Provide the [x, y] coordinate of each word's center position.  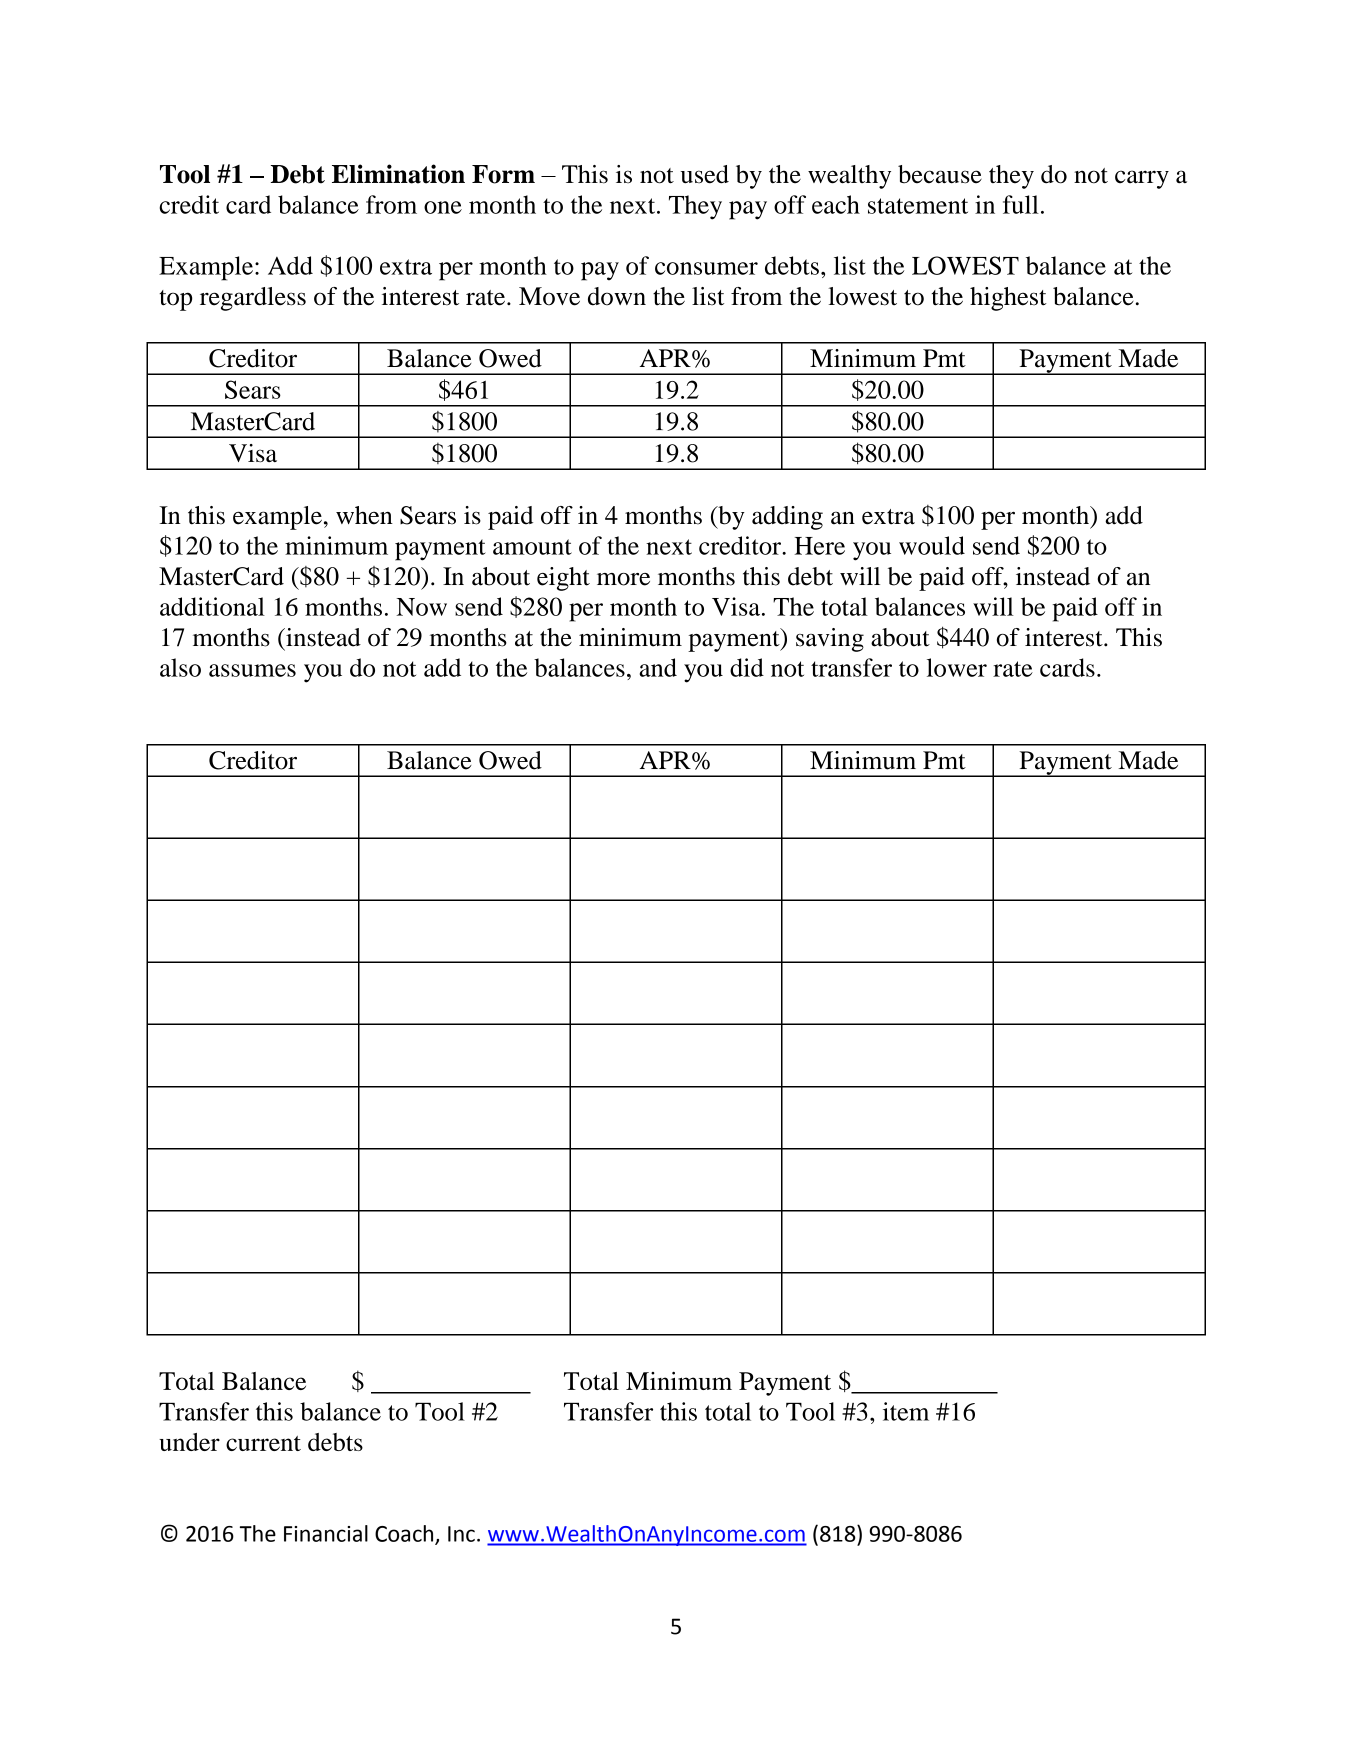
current [263, 1443]
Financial [326, 1533]
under [189, 1442]
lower [957, 667]
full [1021, 204]
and [658, 667]
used [705, 174]
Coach [405, 1534]
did [747, 667]
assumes [252, 670]
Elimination [398, 174]
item [906, 1411]
